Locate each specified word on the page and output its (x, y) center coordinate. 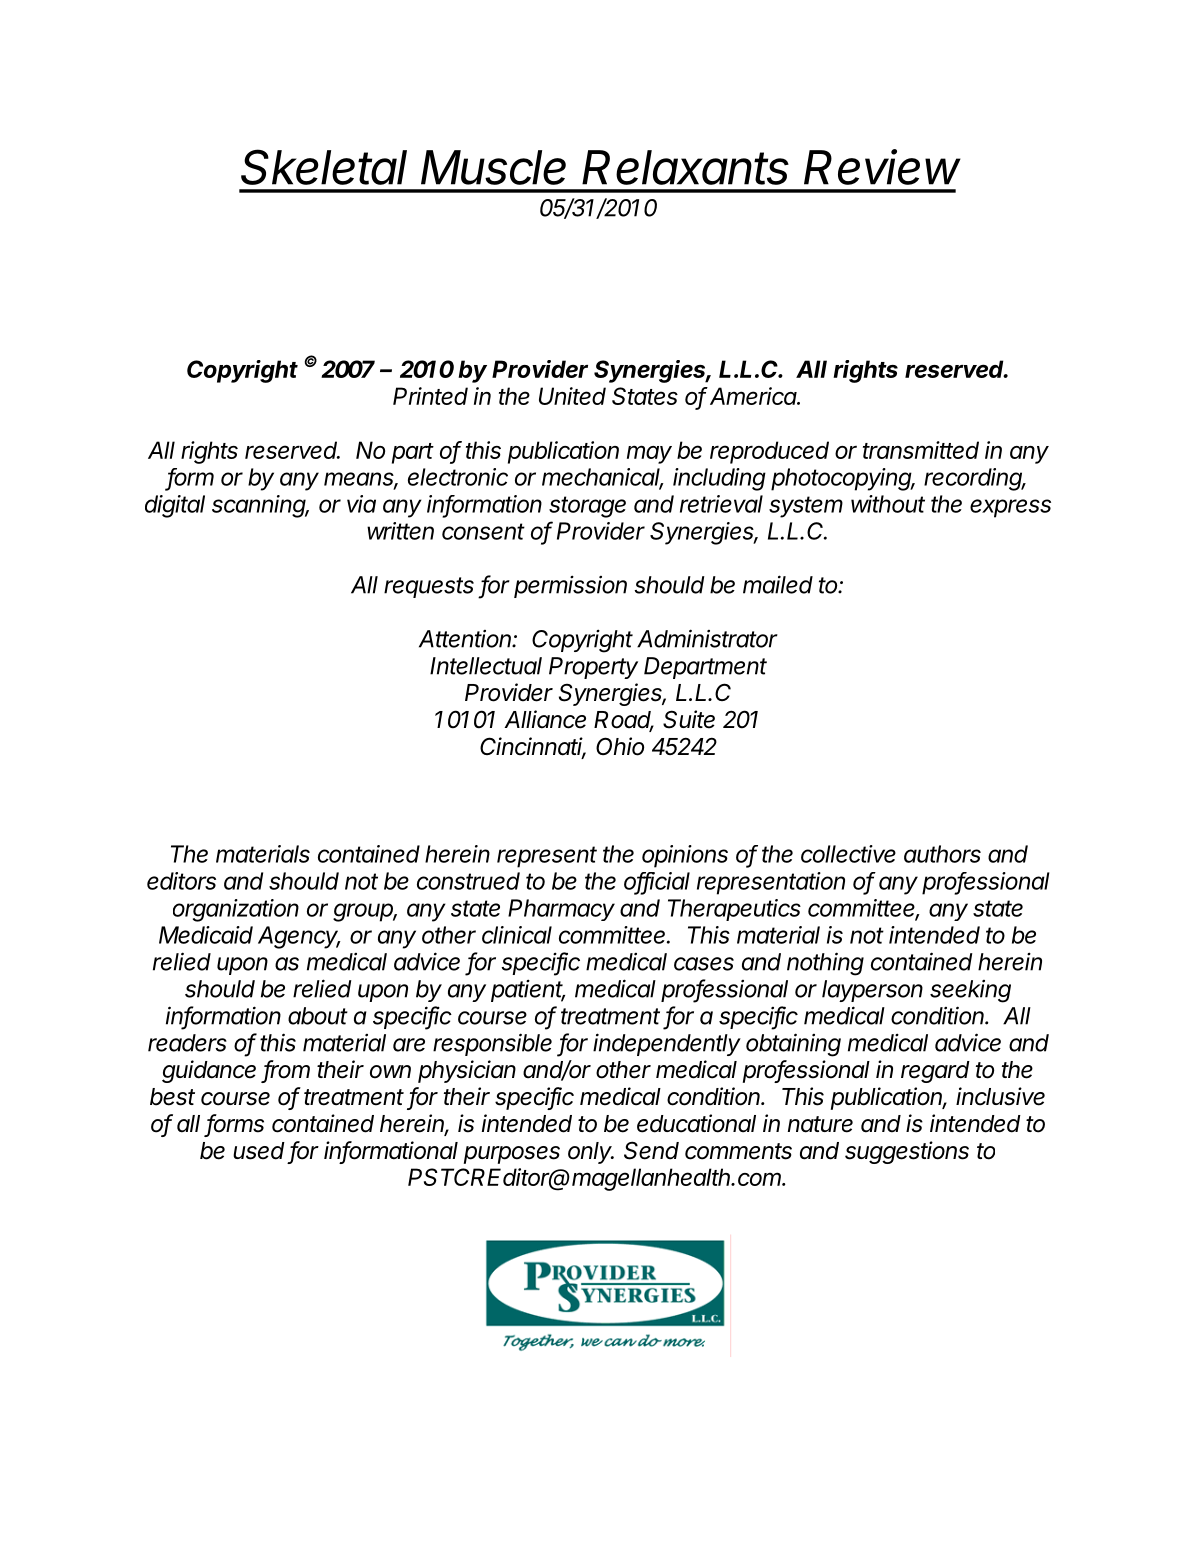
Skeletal (324, 167)
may (649, 454)
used (259, 1151)
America (754, 396)
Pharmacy (561, 910)
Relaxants (685, 167)
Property (593, 668)
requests (429, 587)
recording (974, 479)
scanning (260, 506)
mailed (778, 584)
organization (236, 910)
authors (942, 854)
